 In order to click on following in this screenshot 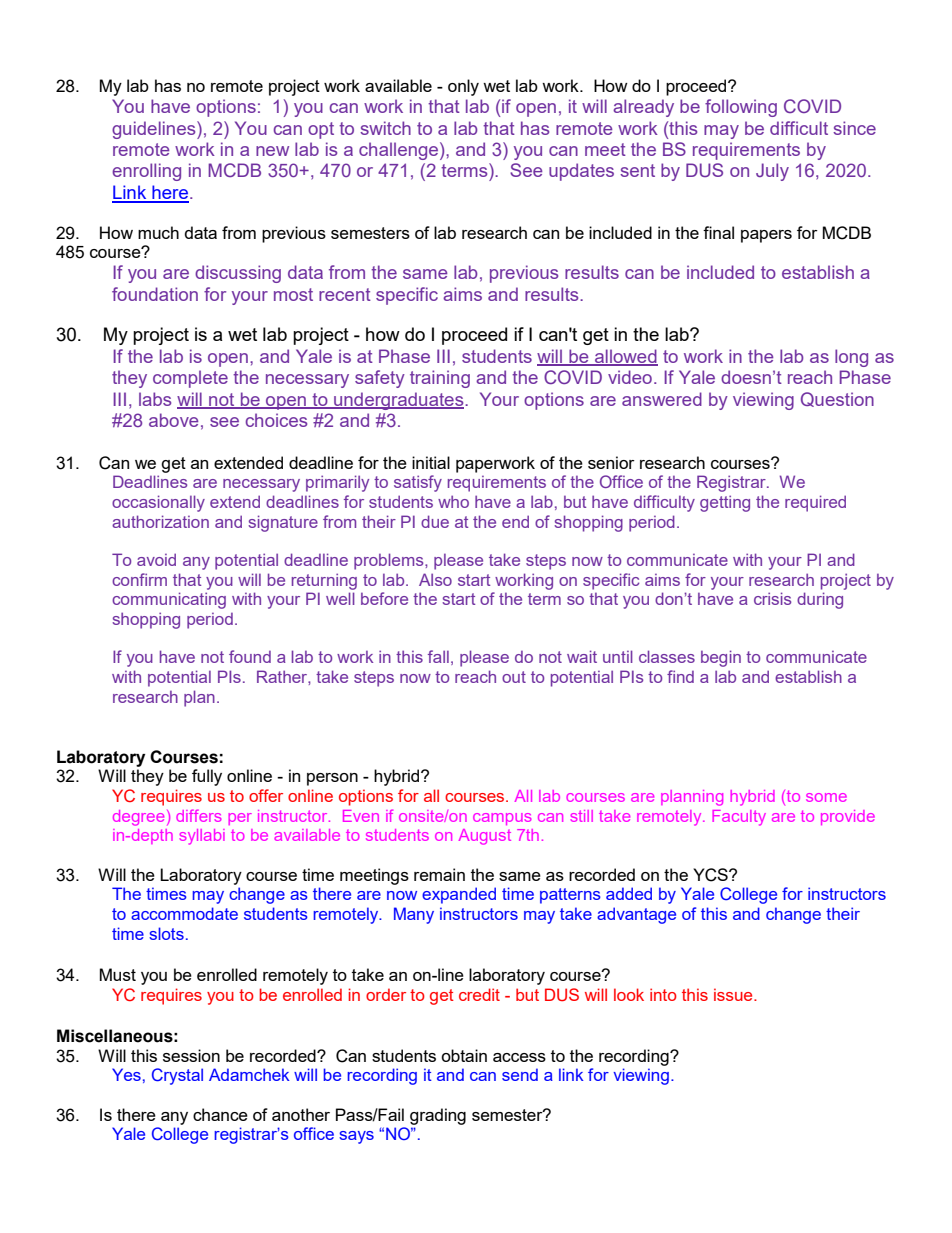, I will do `click(741, 108)`.
